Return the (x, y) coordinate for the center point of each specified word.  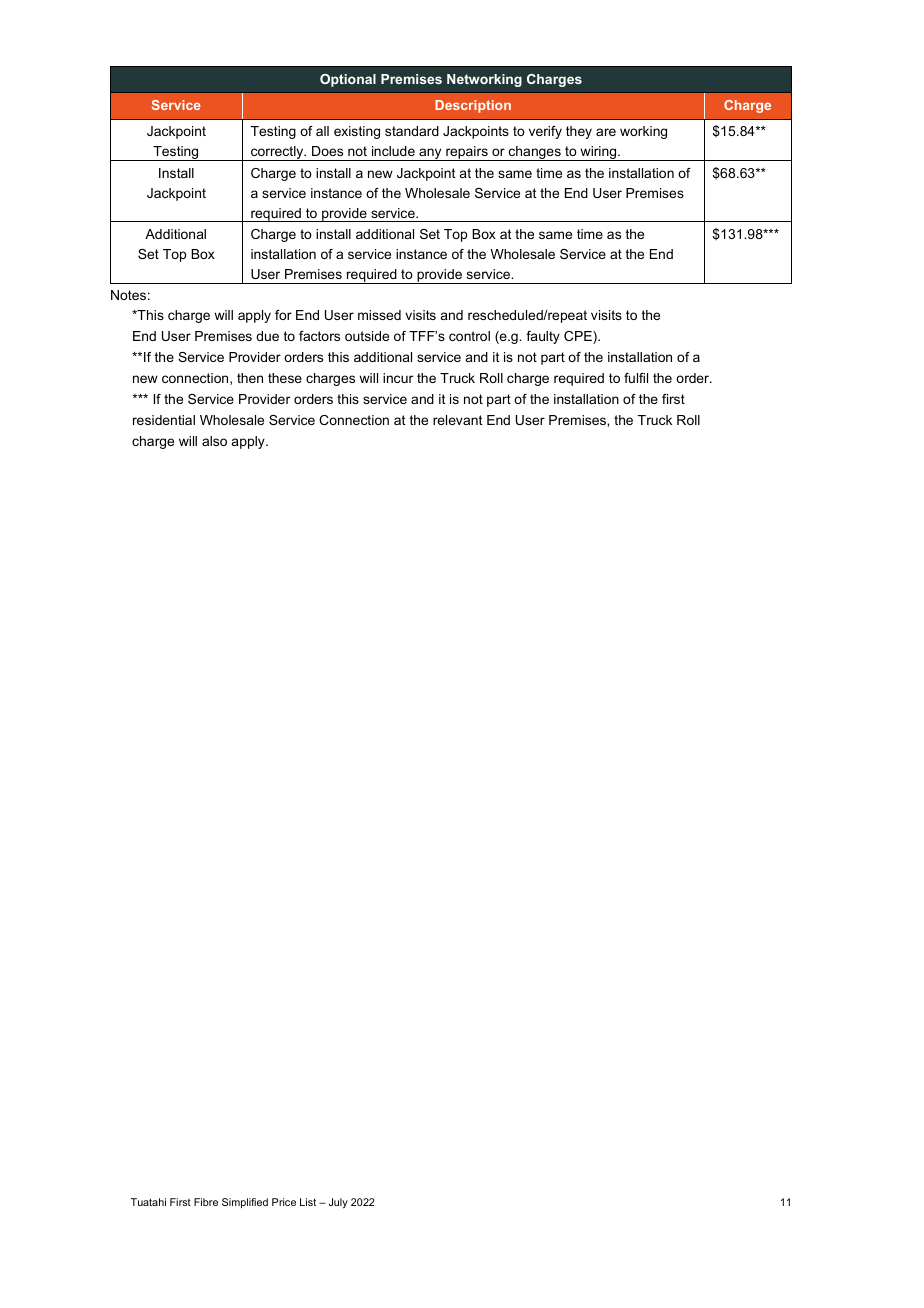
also (214, 441)
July (338, 1203)
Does (327, 151)
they (579, 132)
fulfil (636, 378)
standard (412, 131)
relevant (457, 420)
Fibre (206, 1202)
